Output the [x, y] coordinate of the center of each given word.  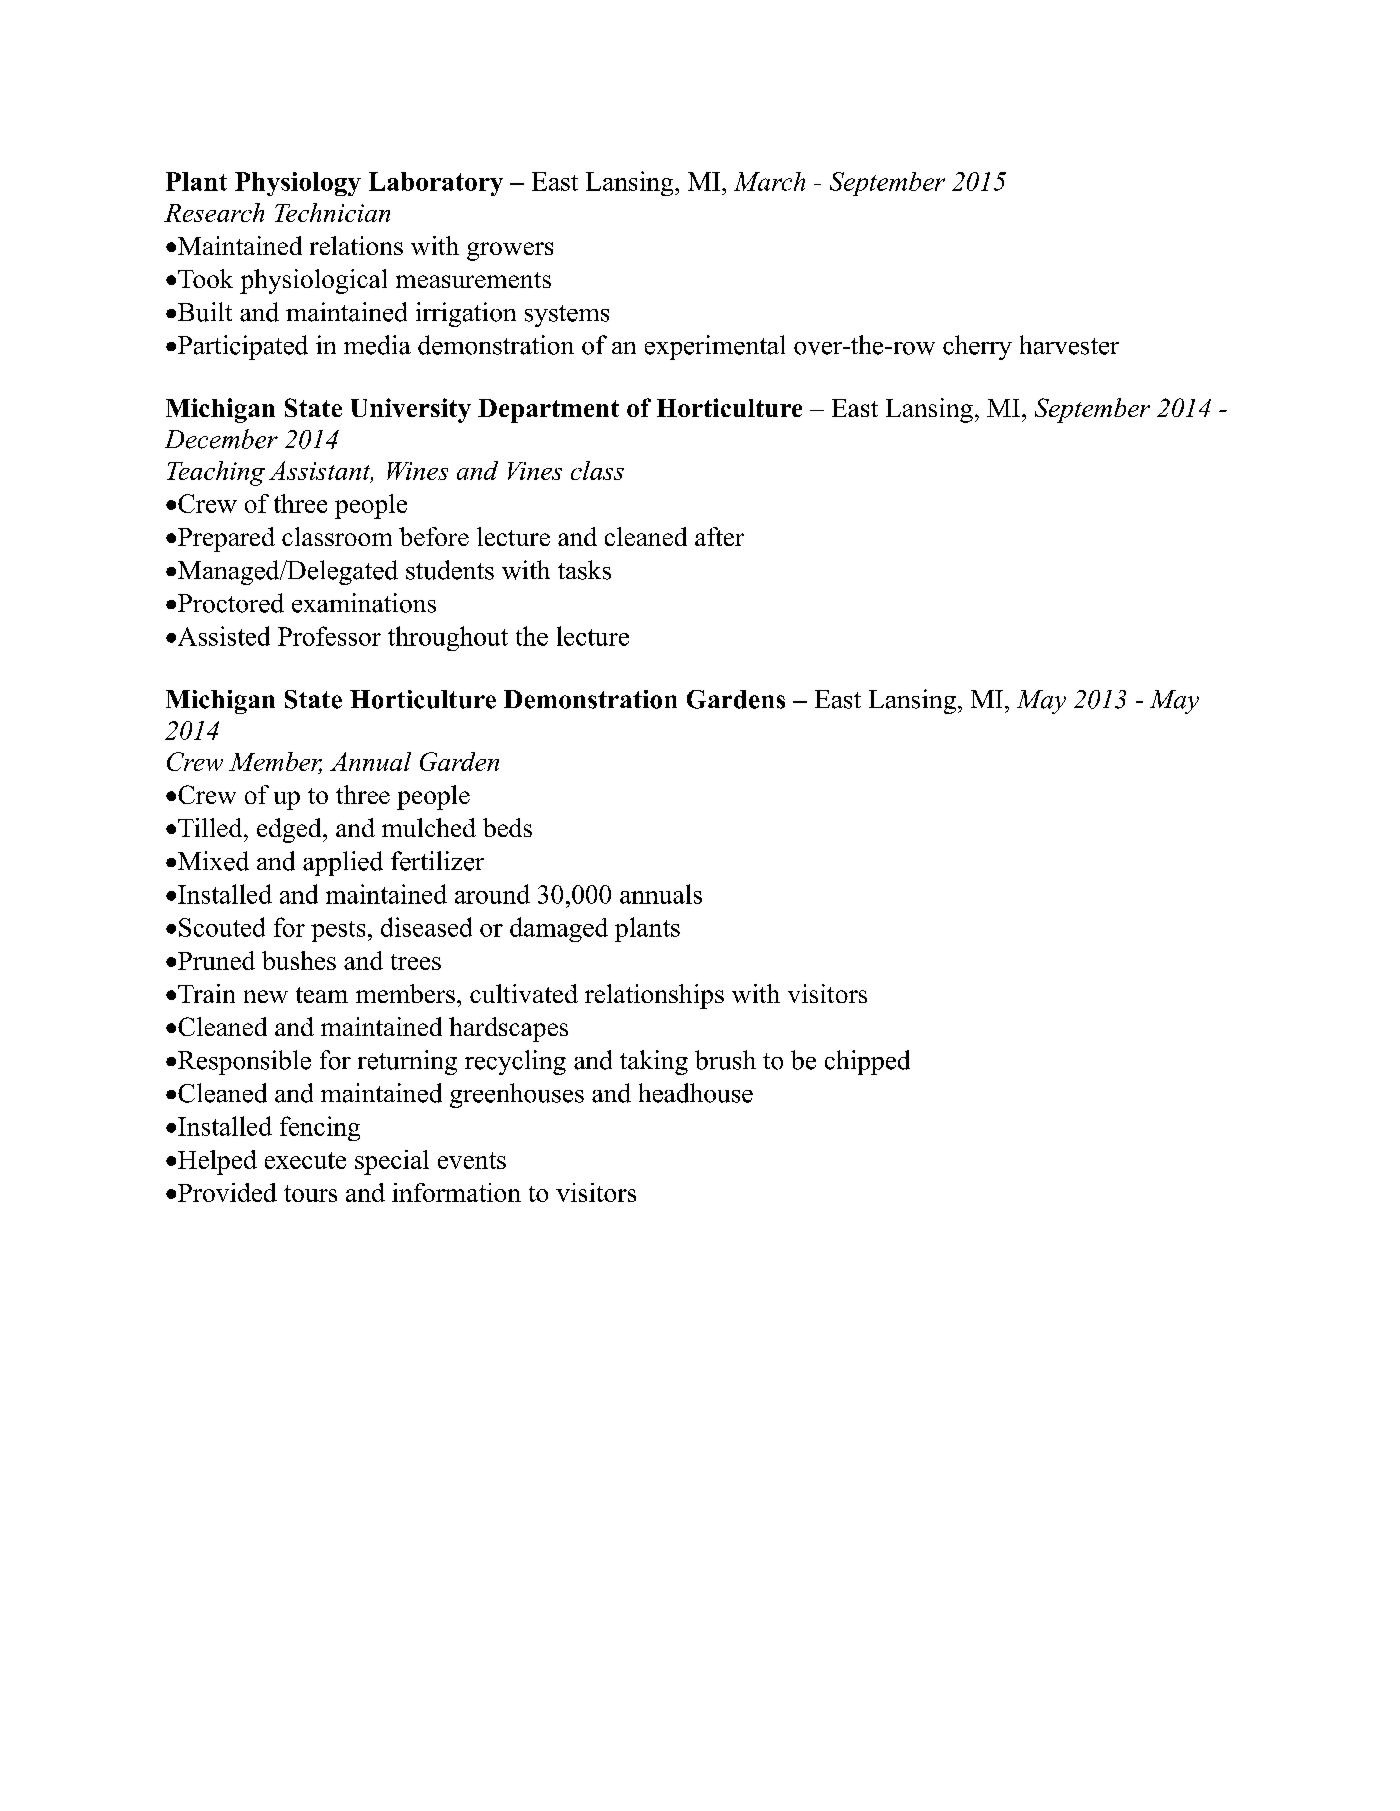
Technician [332, 212]
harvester [1069, 345]
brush [725, 1060]
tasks [584, 570]
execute [305, 1160]
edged [290, 830]
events [472, 1160]
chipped [867, 1062]
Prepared [226, 539]
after [719, 536]
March [769, 181]
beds [507, 827]
